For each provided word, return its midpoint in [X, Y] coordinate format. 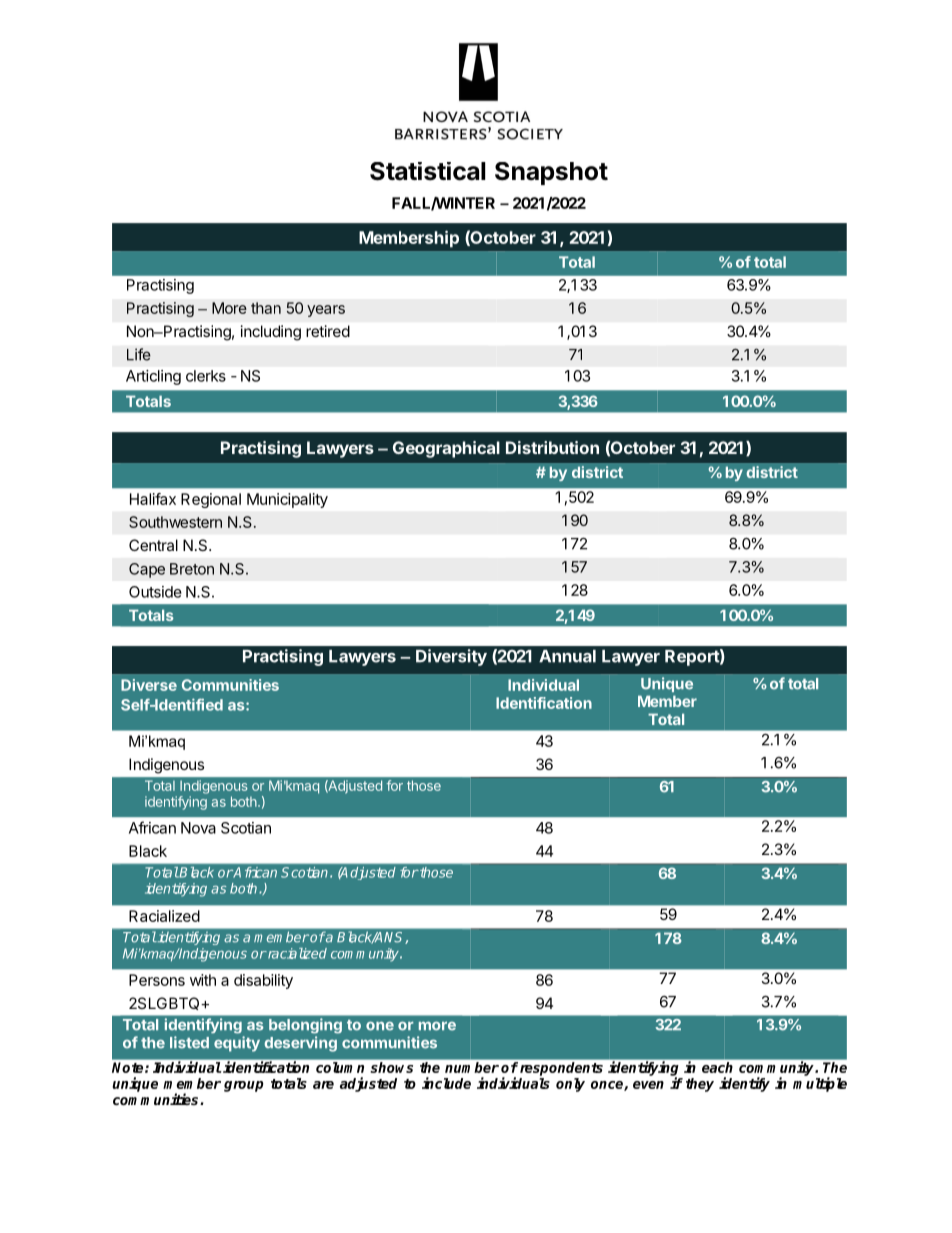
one [380, 1026]
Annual [567, 656]
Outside [155, 592]
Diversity [451, 657]
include [446, 1083]
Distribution [552, 447]
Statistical [428, 171]
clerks [206, 376]
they [700, 1085]
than [266, 308]
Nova [198, 828]
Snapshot [551, 173]
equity [237, 1044]
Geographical [446, 449]
